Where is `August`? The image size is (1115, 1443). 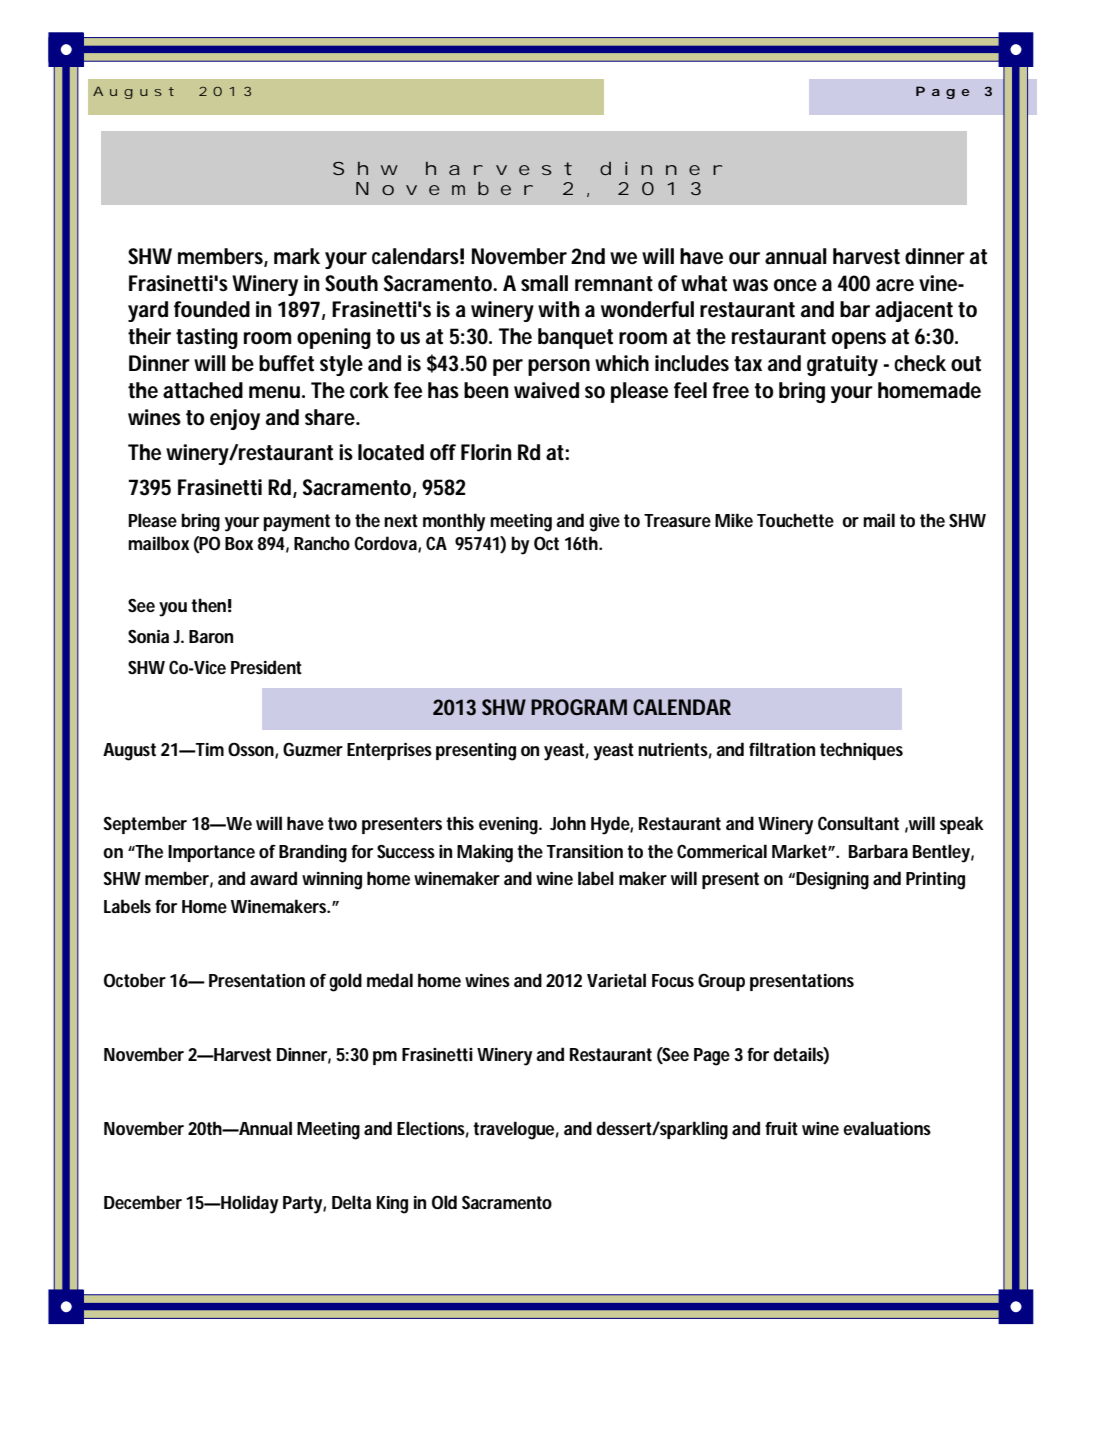 August is located at coordinates (129, 752).
